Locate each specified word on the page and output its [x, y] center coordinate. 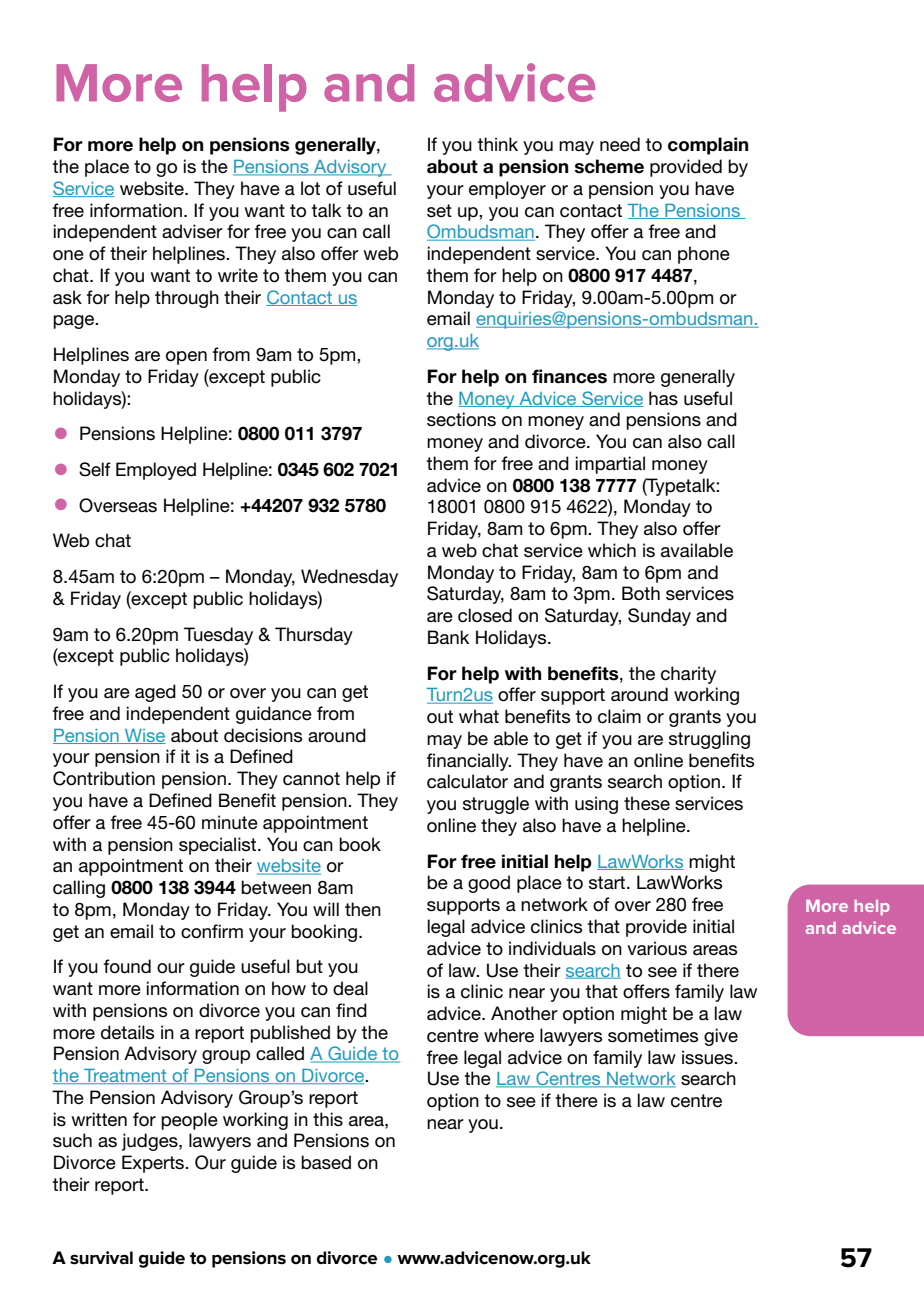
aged [155, 693]
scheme [609, 166]
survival [101, 1258]
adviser [192, 231]
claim [619, 716]
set [439, 211]
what [479, 716]
